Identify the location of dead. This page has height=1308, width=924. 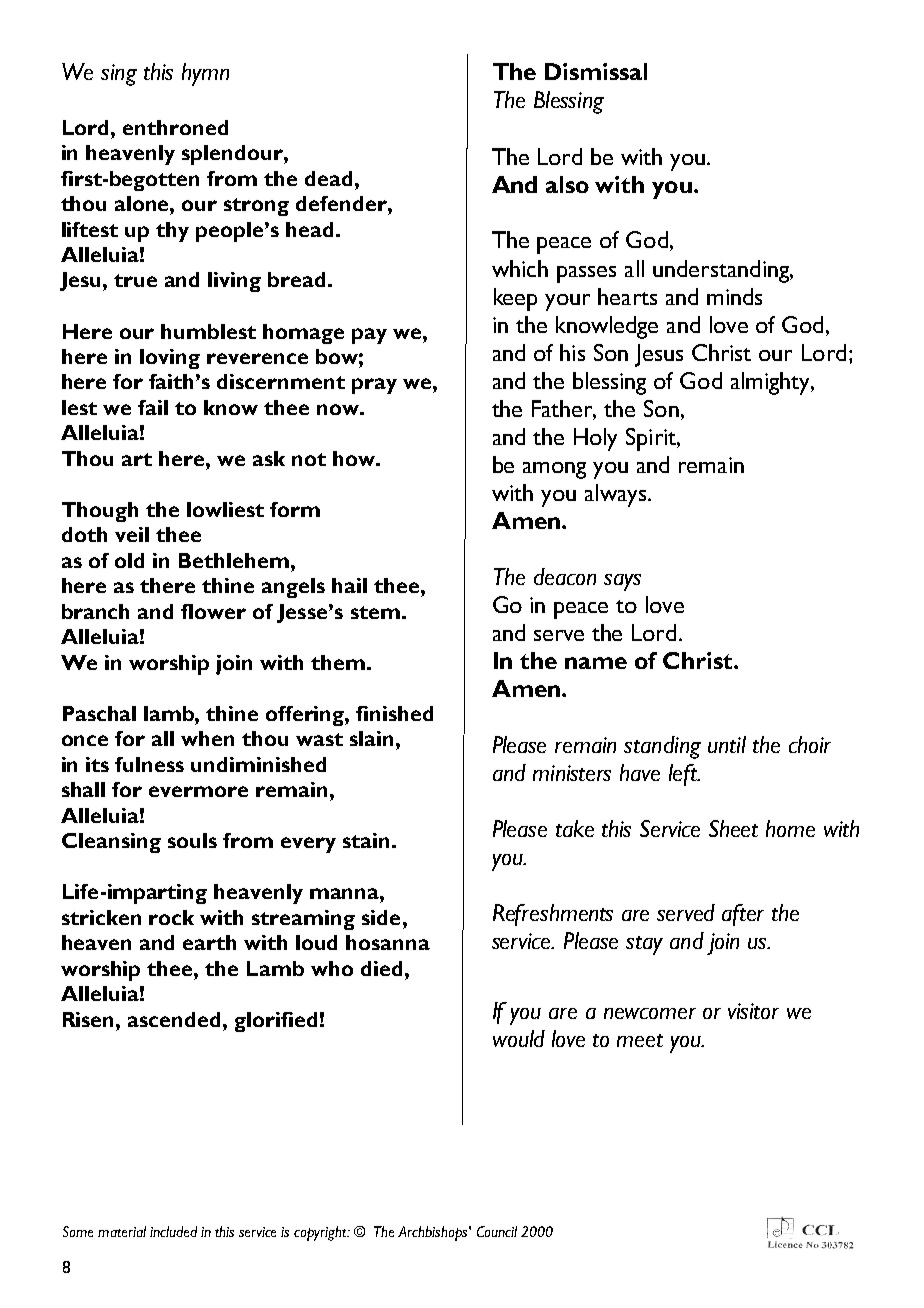
(328, 178).
